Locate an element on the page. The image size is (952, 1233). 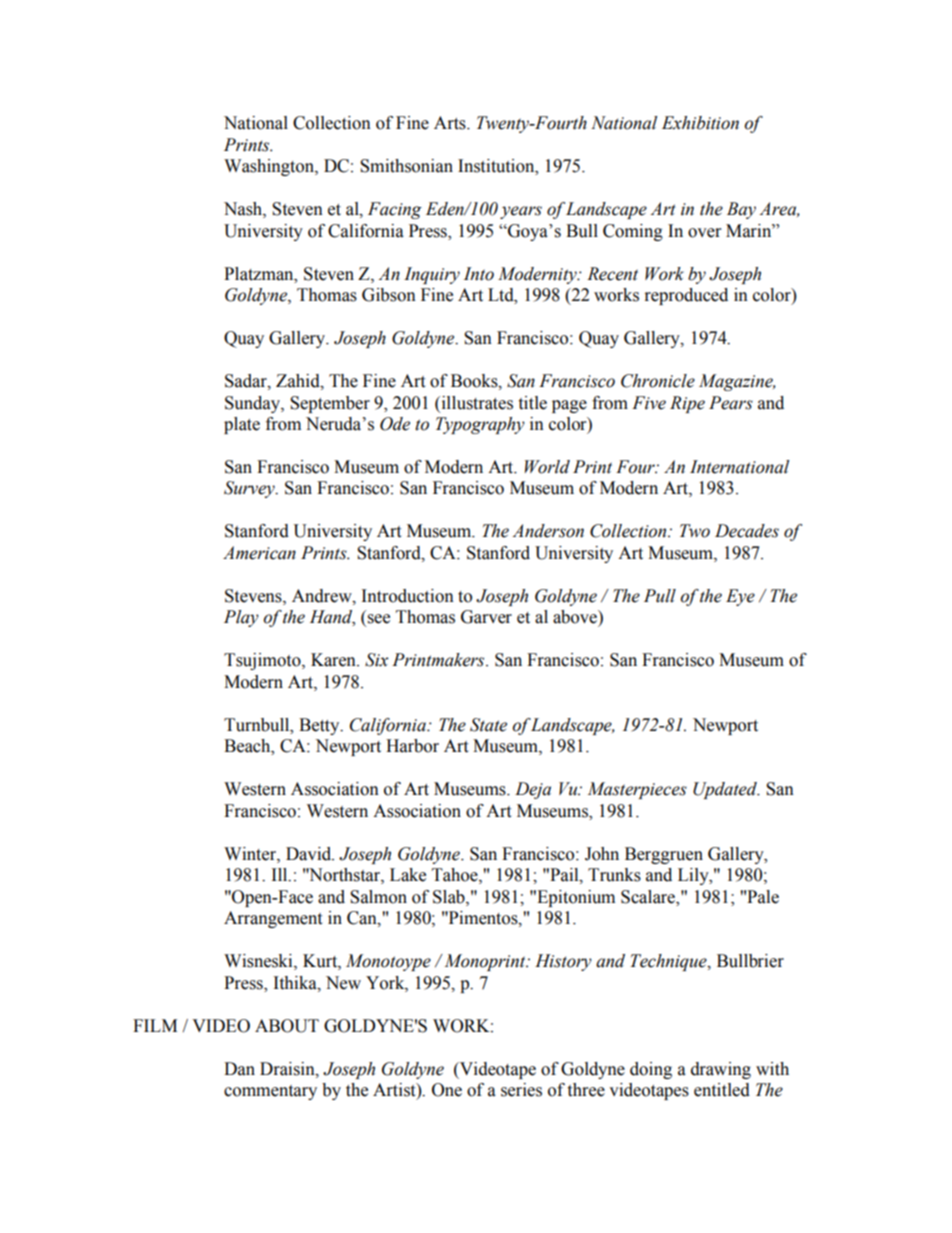
Play is located at coordinates (241, 618).
